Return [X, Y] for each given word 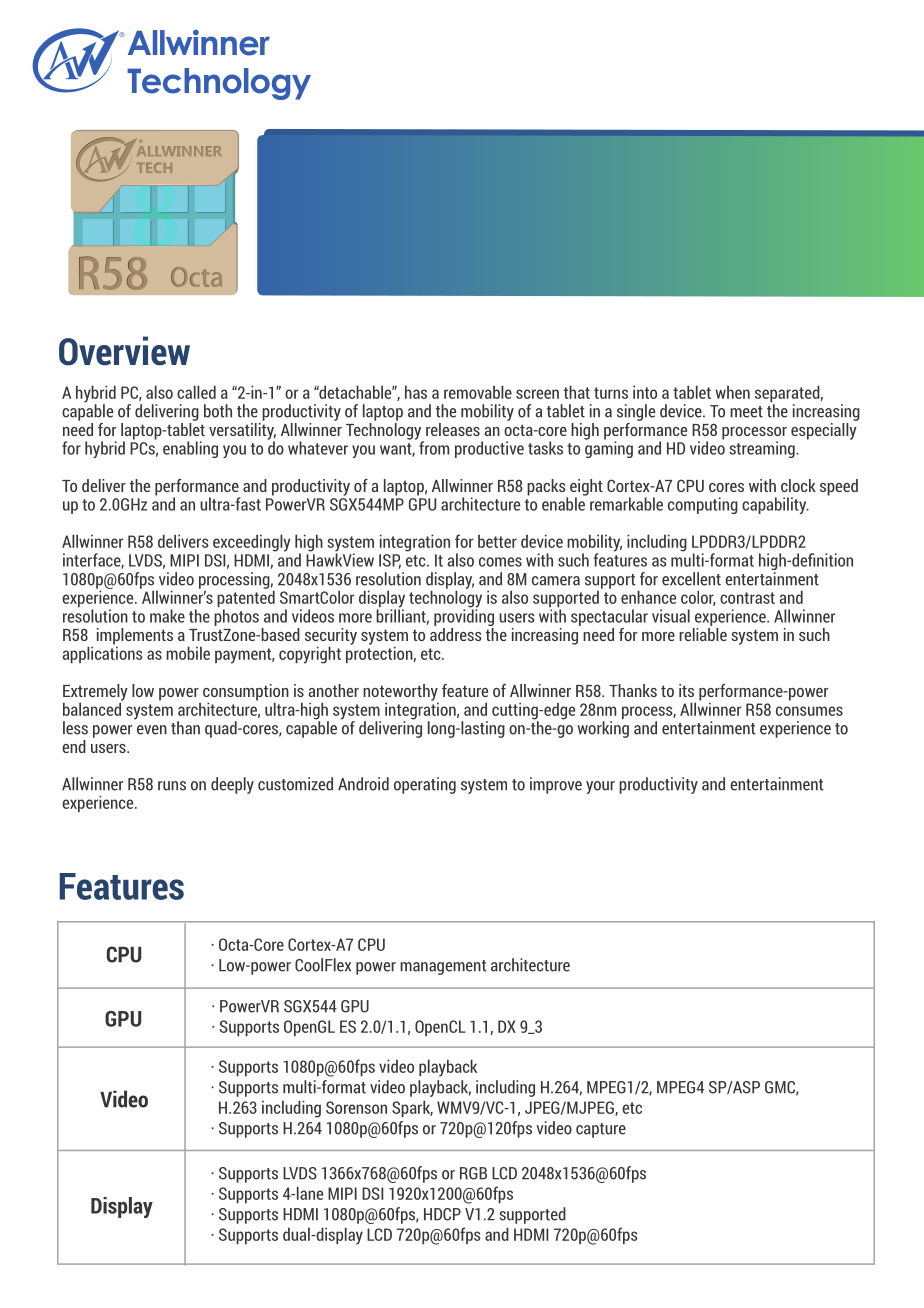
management [443, 967]
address [456, 634]
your [600, 787]
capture [601, 1130]
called [196, 392]
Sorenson [356, 1107]
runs [172, 786]
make [167, 616]
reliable [703, 634]
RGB [473, 1173]
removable [478, 392]
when [733, 392]
